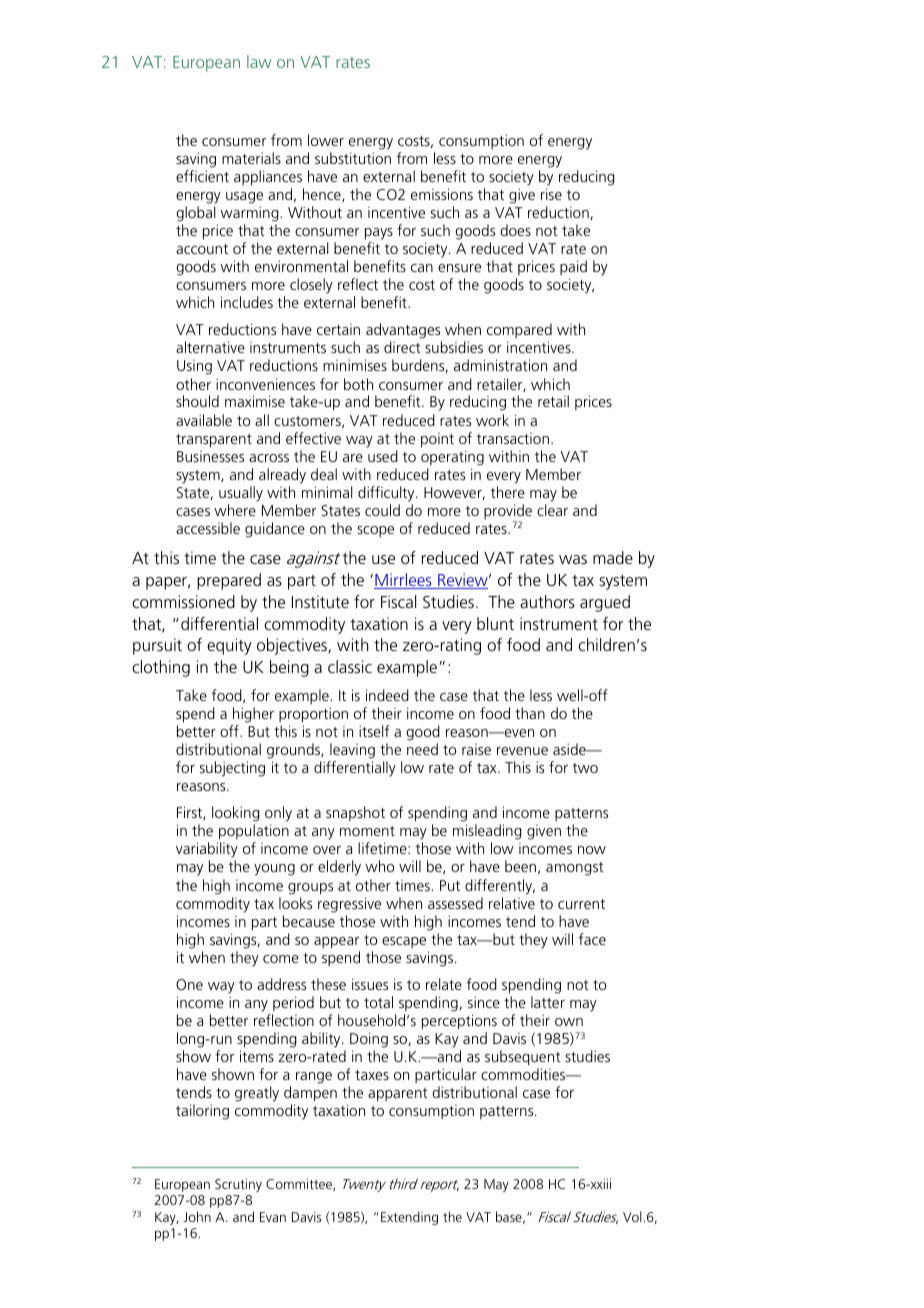 The image size is (924, 1308). What do you see at coordinates (238, 1185) in the screenshot?
I see `Scrutiny` at bounding box center [238, 1185].
